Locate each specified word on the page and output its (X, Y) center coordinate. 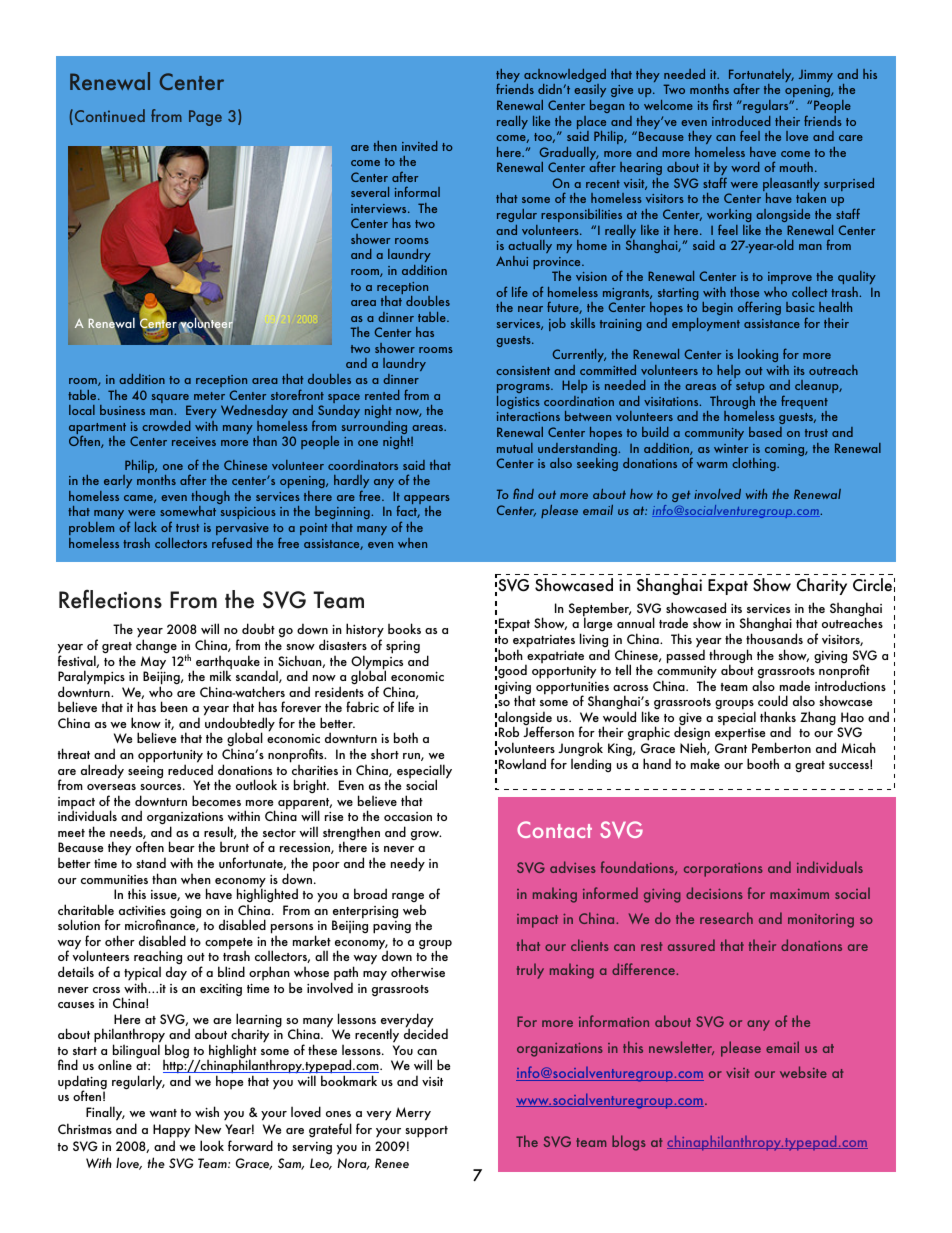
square (171, 400)
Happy (171, 1131)
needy (408, 864)
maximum (799, 894)
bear (182, 846)
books (404, 628)
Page (205, 118)
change (156, 646)
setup (750, 387)
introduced (741, 121)
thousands (774, 638)
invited (420, 146)
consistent (523, 370)
